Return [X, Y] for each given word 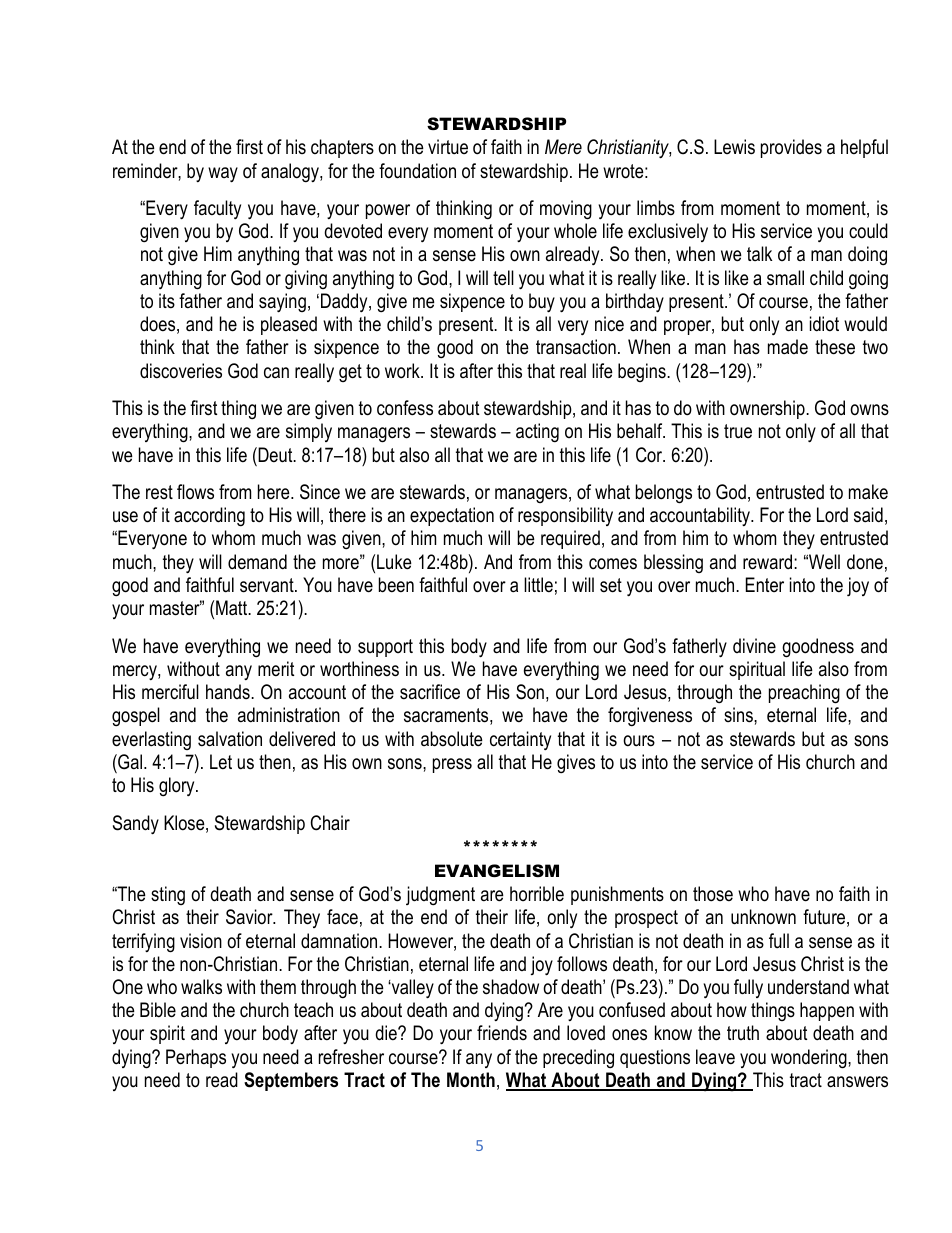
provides [791, 148]
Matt [233, 608]
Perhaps [196, 1058]
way [223, 175]
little [538, 585]
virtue [448, 146]
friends [502, 1032]
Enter [765, 584]
